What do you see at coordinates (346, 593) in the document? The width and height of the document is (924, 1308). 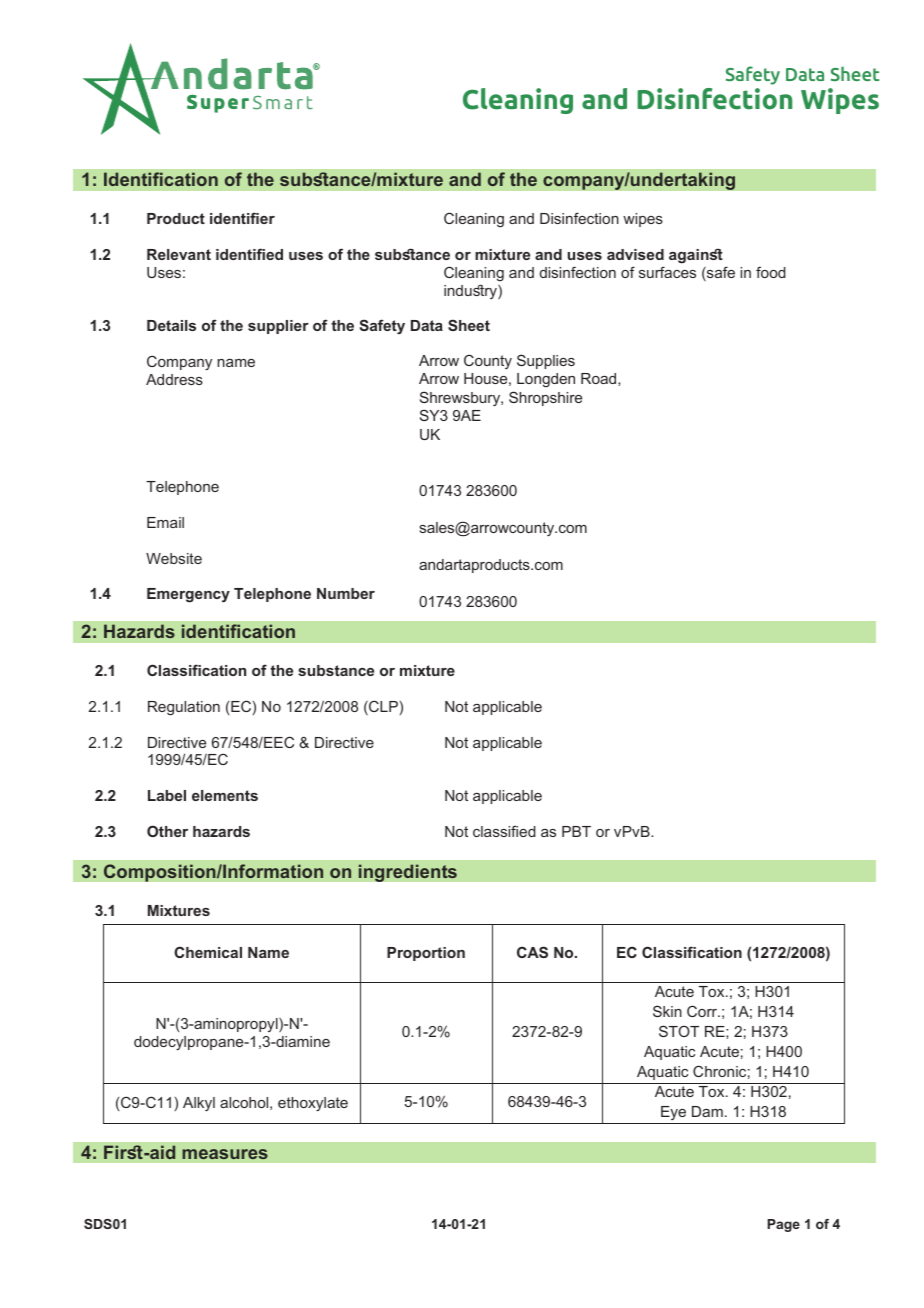 I see `Number` at bounding box center [346, 593].
